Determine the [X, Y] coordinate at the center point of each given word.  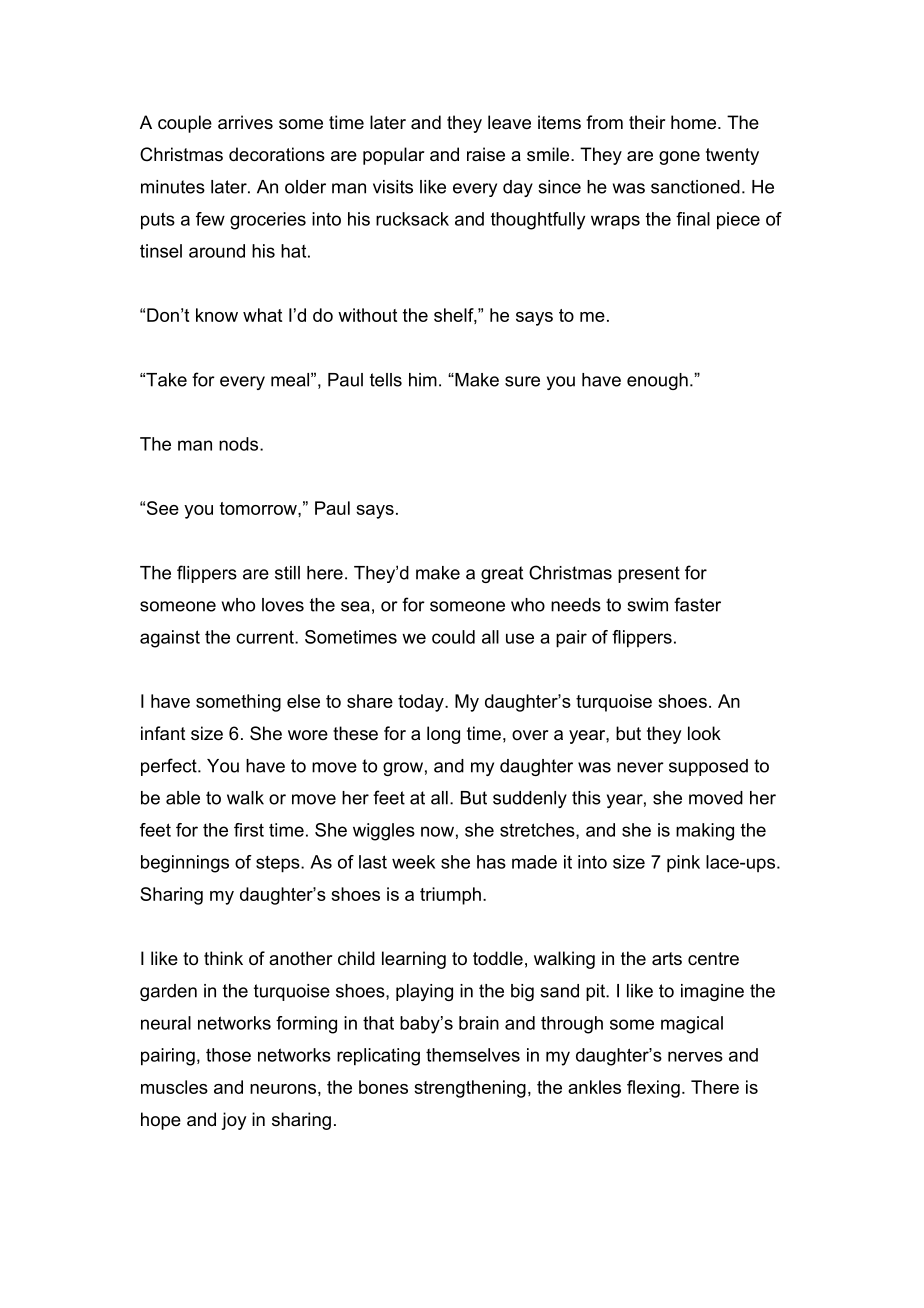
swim [647, 605]
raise [486, 154]
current [266, 637]
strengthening [470, 1089]
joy [233, 1121]
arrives [245, 122]
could [453, 637]
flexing [653, 1089]
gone [679, 158]
